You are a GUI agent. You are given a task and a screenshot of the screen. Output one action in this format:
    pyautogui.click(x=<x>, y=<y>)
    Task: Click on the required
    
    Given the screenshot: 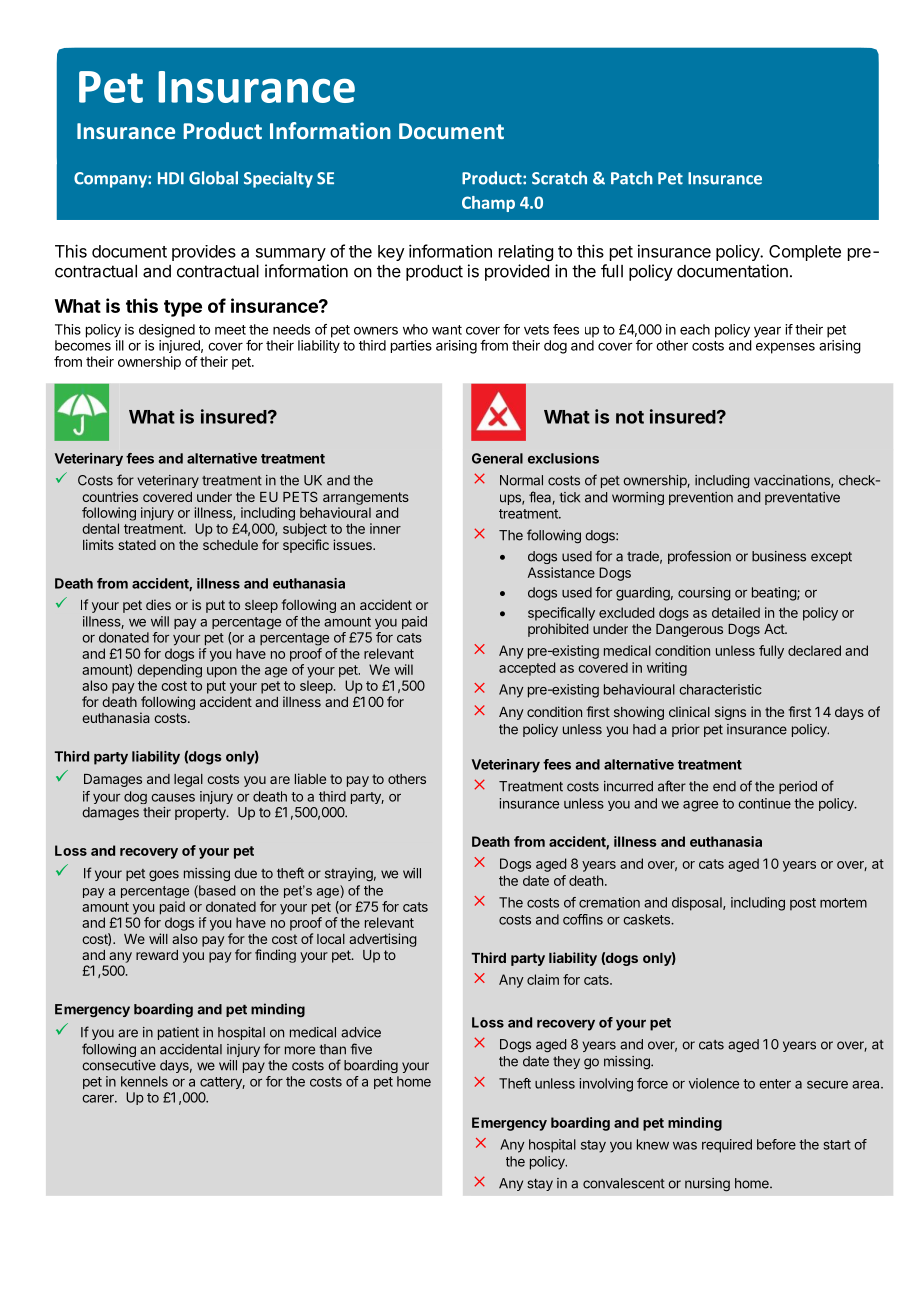 What is the action you would take?
    pyautogui.click(x=727, y=1146)
